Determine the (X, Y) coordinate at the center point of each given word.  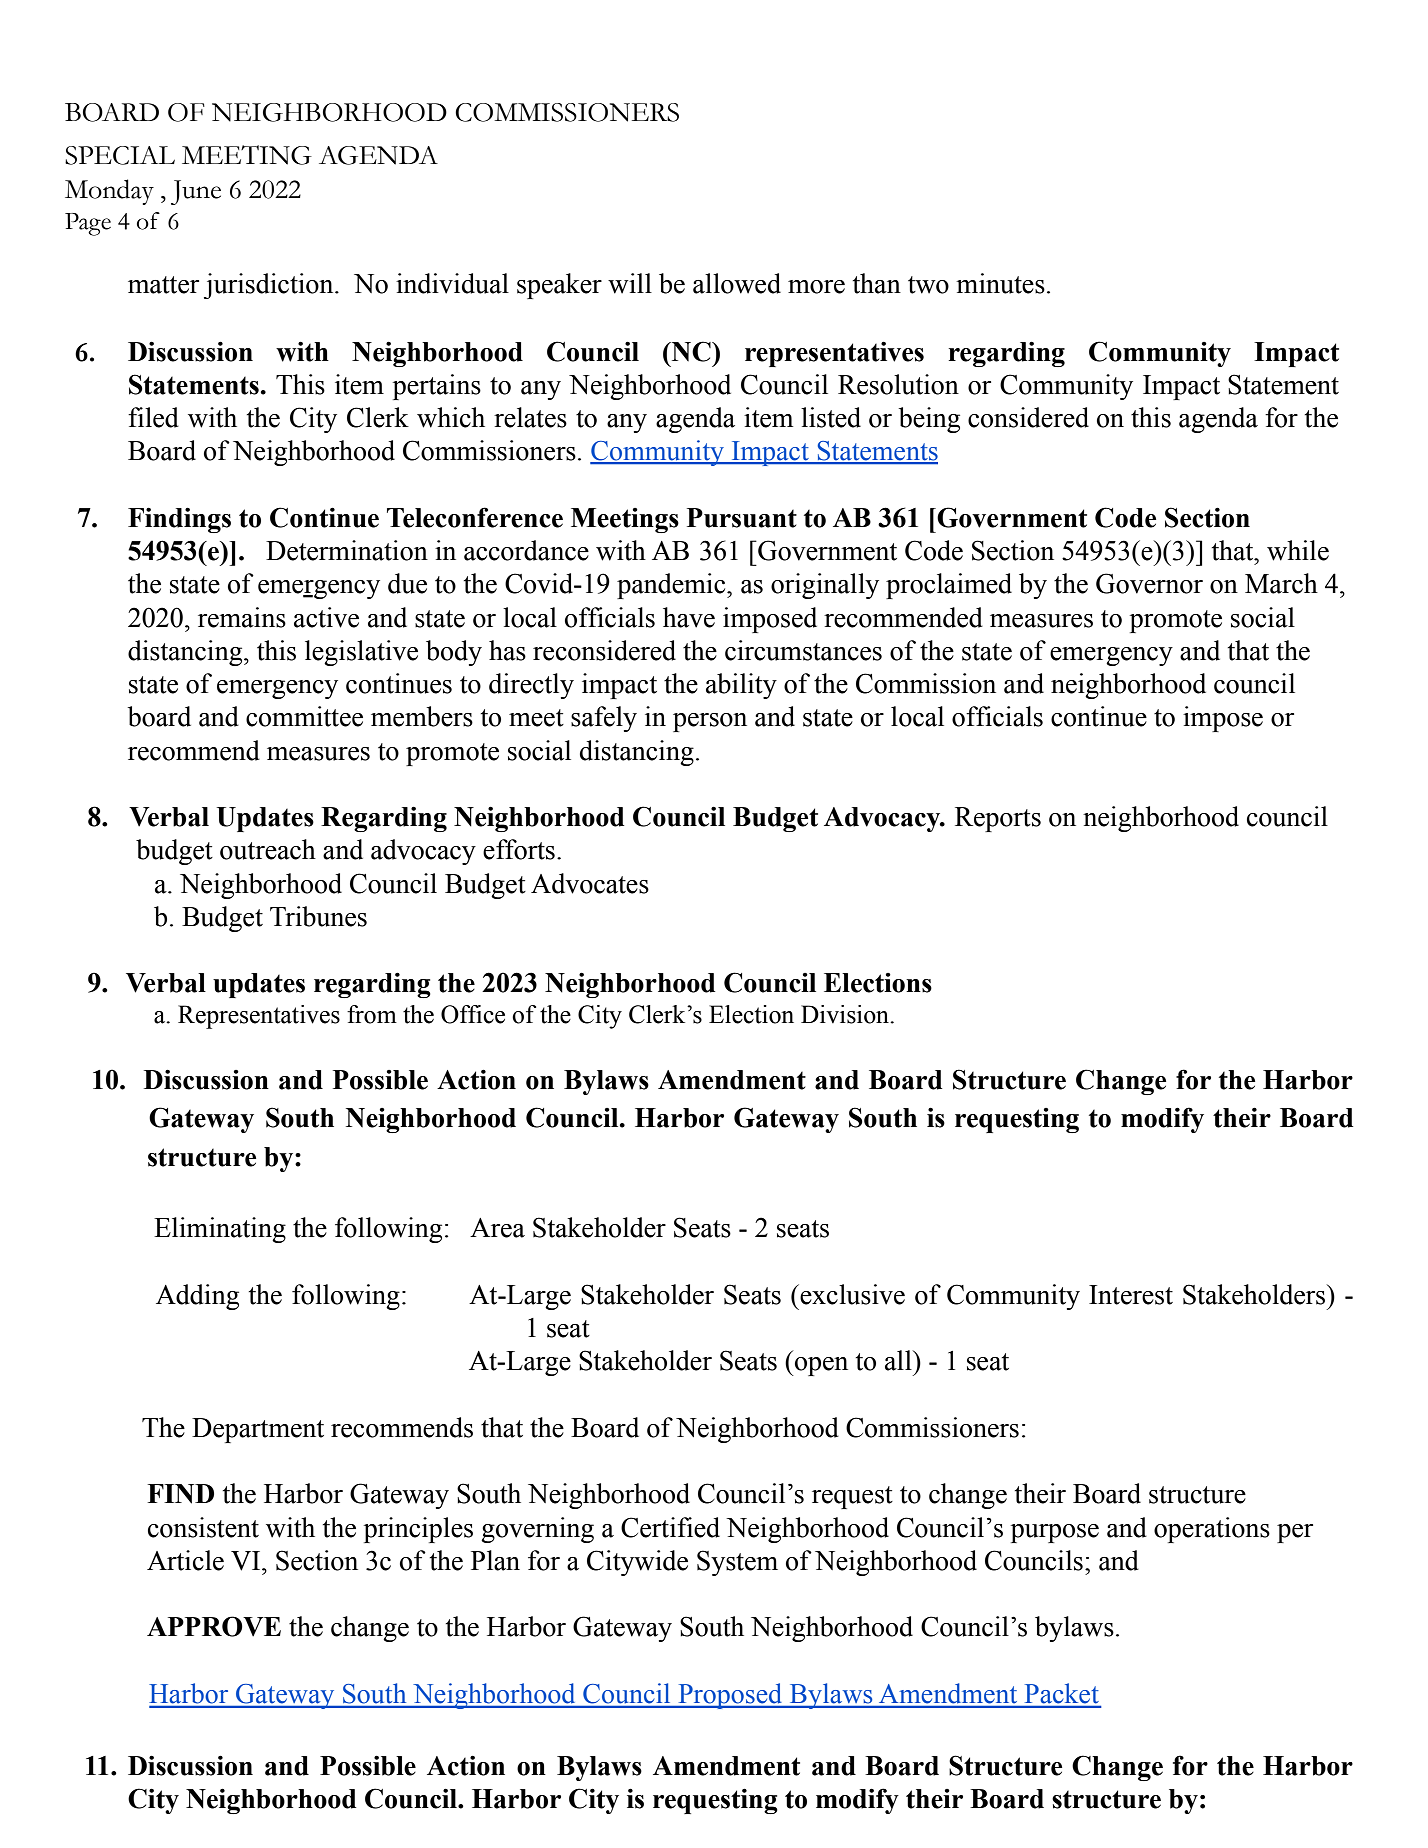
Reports (998, 819)
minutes (1000, 283)
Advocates (590, 883)
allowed (737, 283)
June (196, 192)
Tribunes (318, 916)
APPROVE (214, 1626)
